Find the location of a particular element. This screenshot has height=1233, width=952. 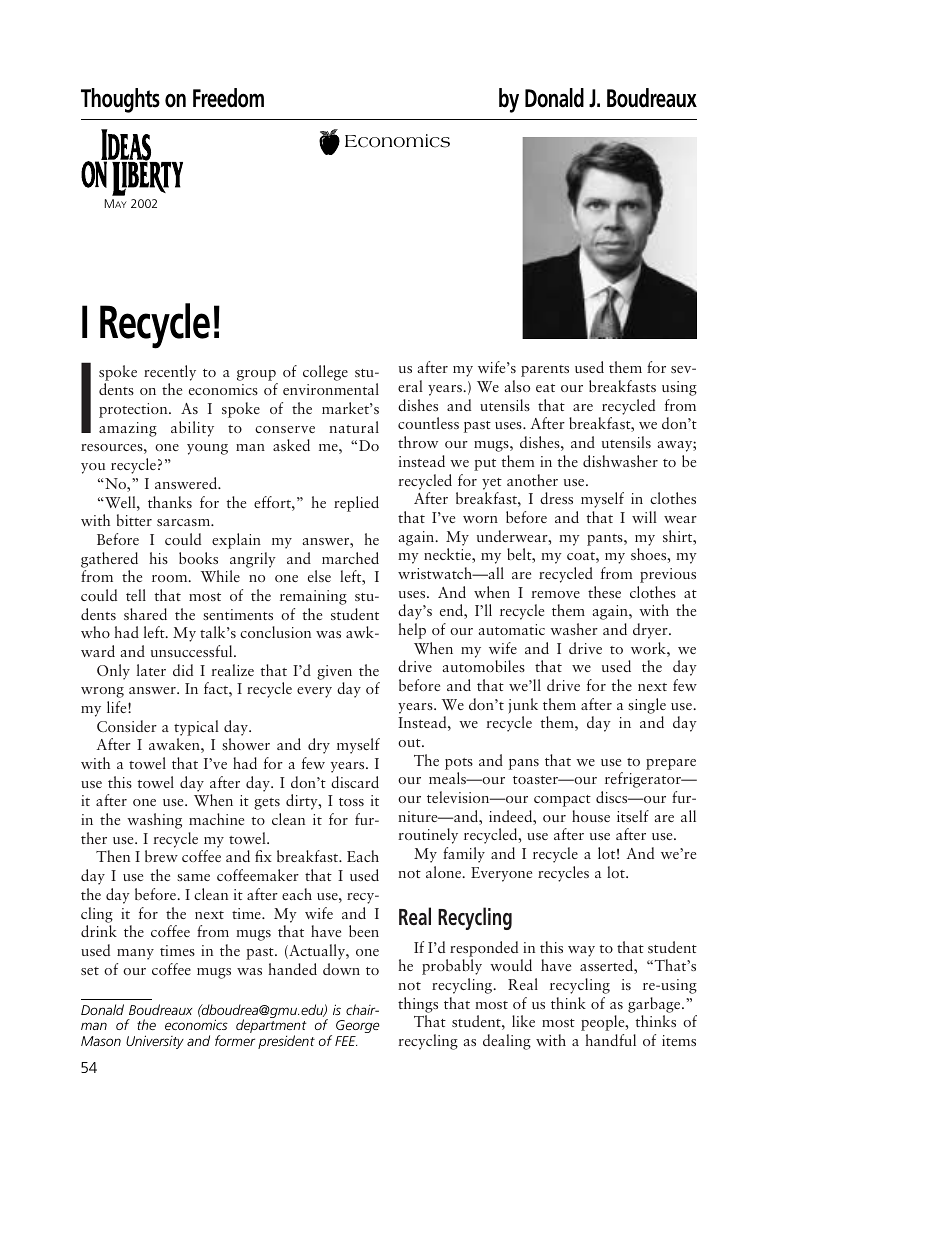

college is located at coordinates (325, 373).
